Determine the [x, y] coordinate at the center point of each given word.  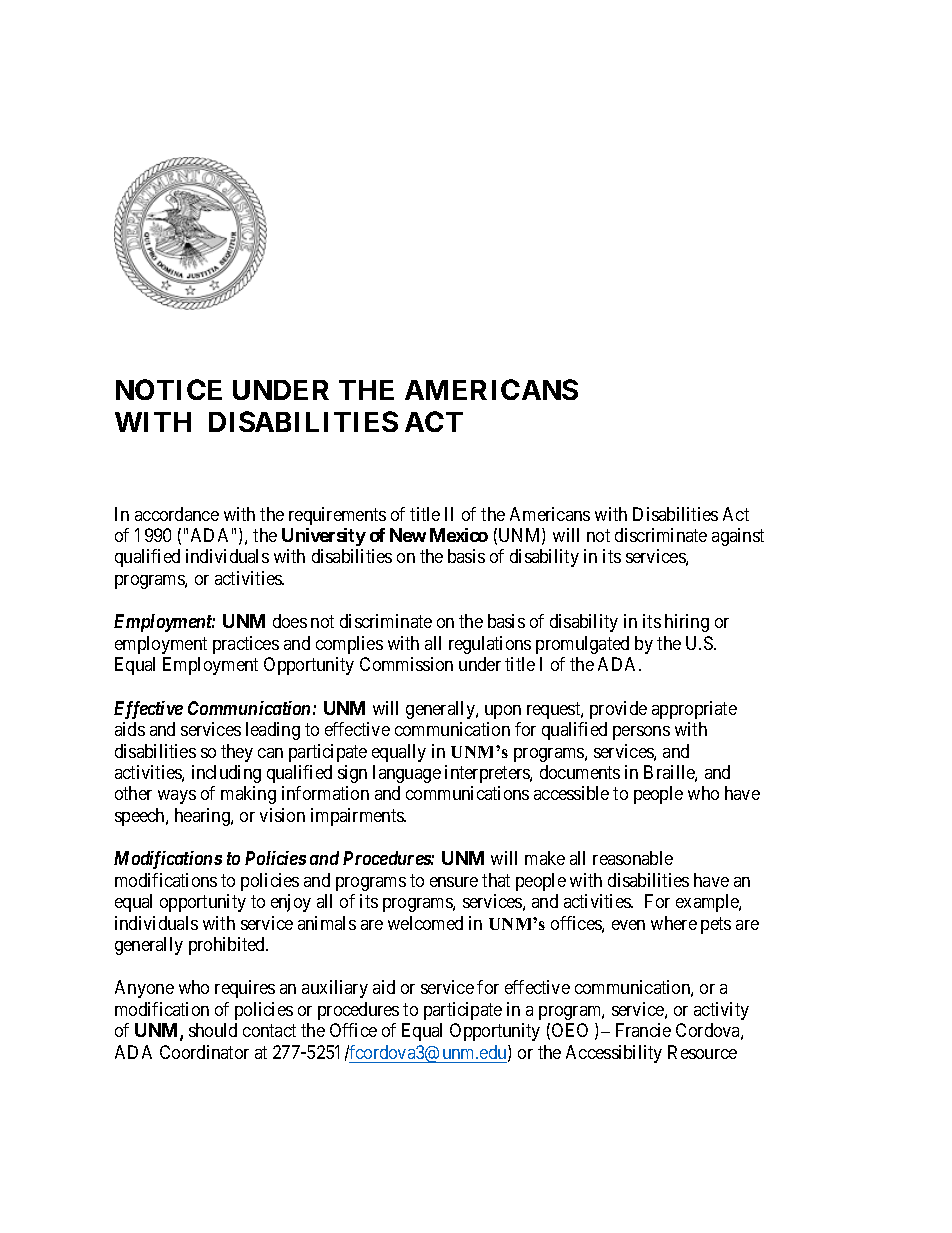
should [213, 1030]
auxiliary [335, 989]
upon [503, 712]
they [237, 753]
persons [641, 733]
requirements [337, 516]
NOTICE [169, 389]
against [738, 537]
